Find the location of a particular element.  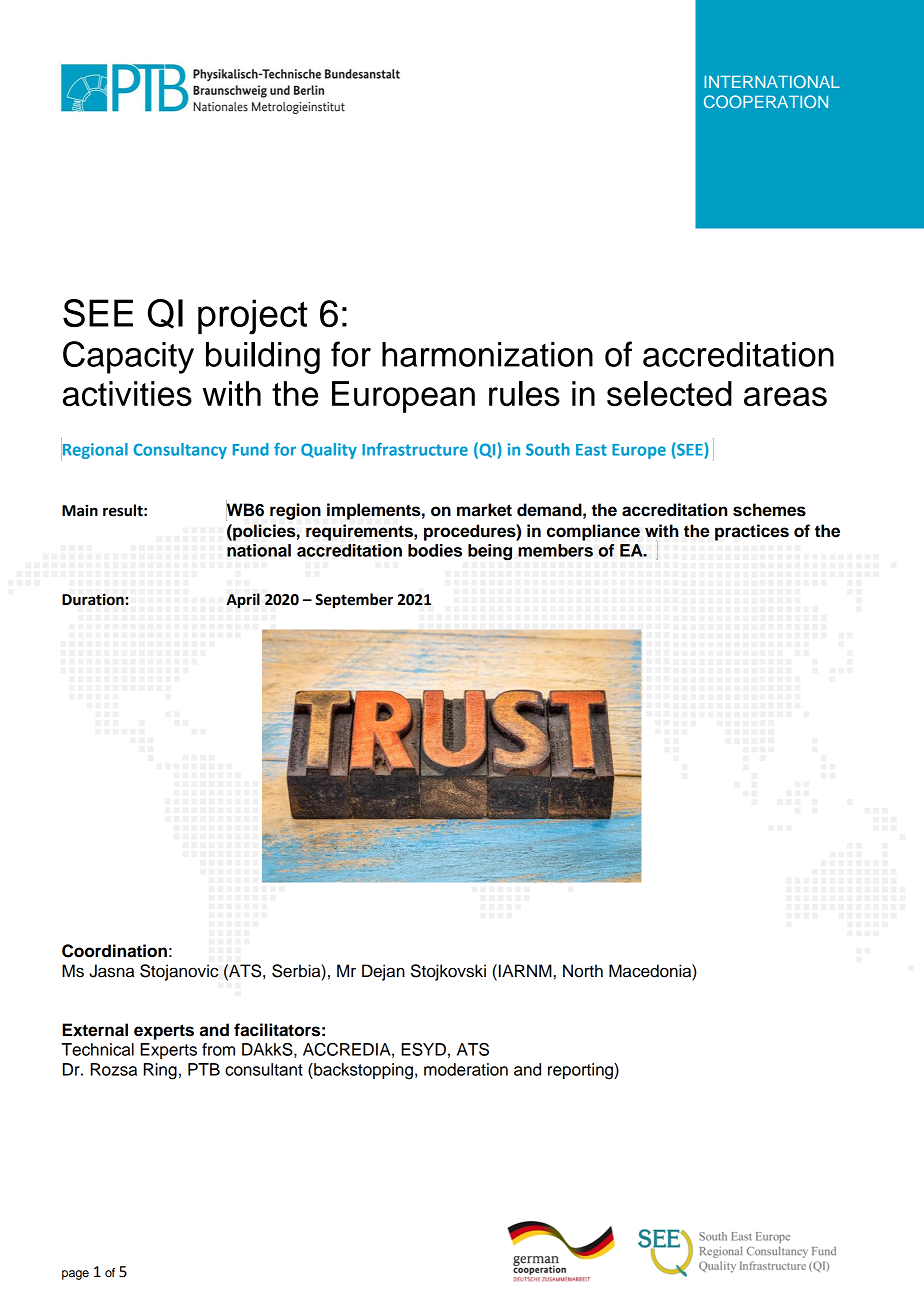

project is located at coordinates (252, 317).
